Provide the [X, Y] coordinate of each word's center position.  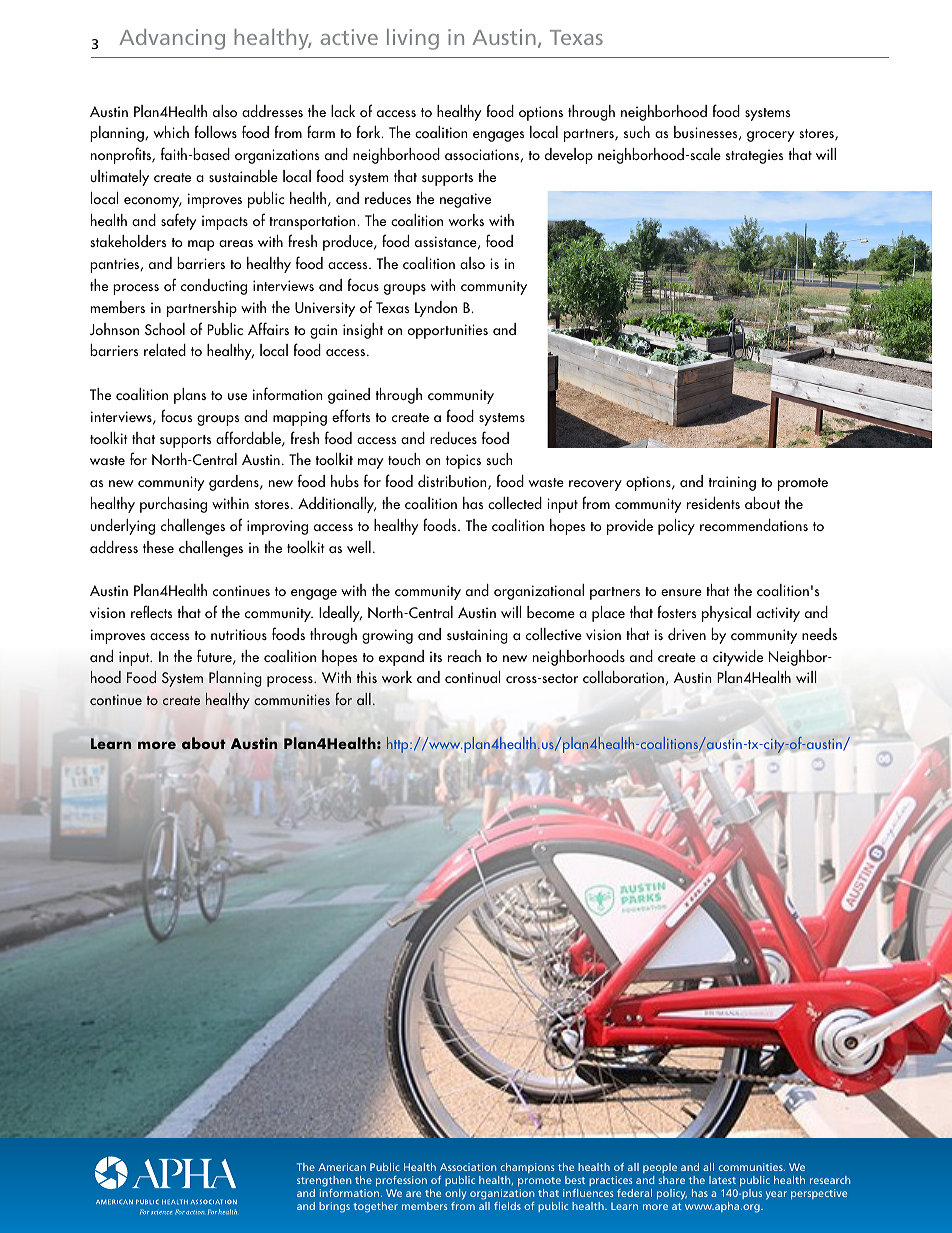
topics [463, 461]
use [237, 396]
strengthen [324, 1181]
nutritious [239, 634]
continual [472, 677]
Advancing [172, 39]
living [413, 39]
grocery [770, 136]
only [455, 1194]
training [732, 483]
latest [722, 1180]
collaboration [623, 677]
